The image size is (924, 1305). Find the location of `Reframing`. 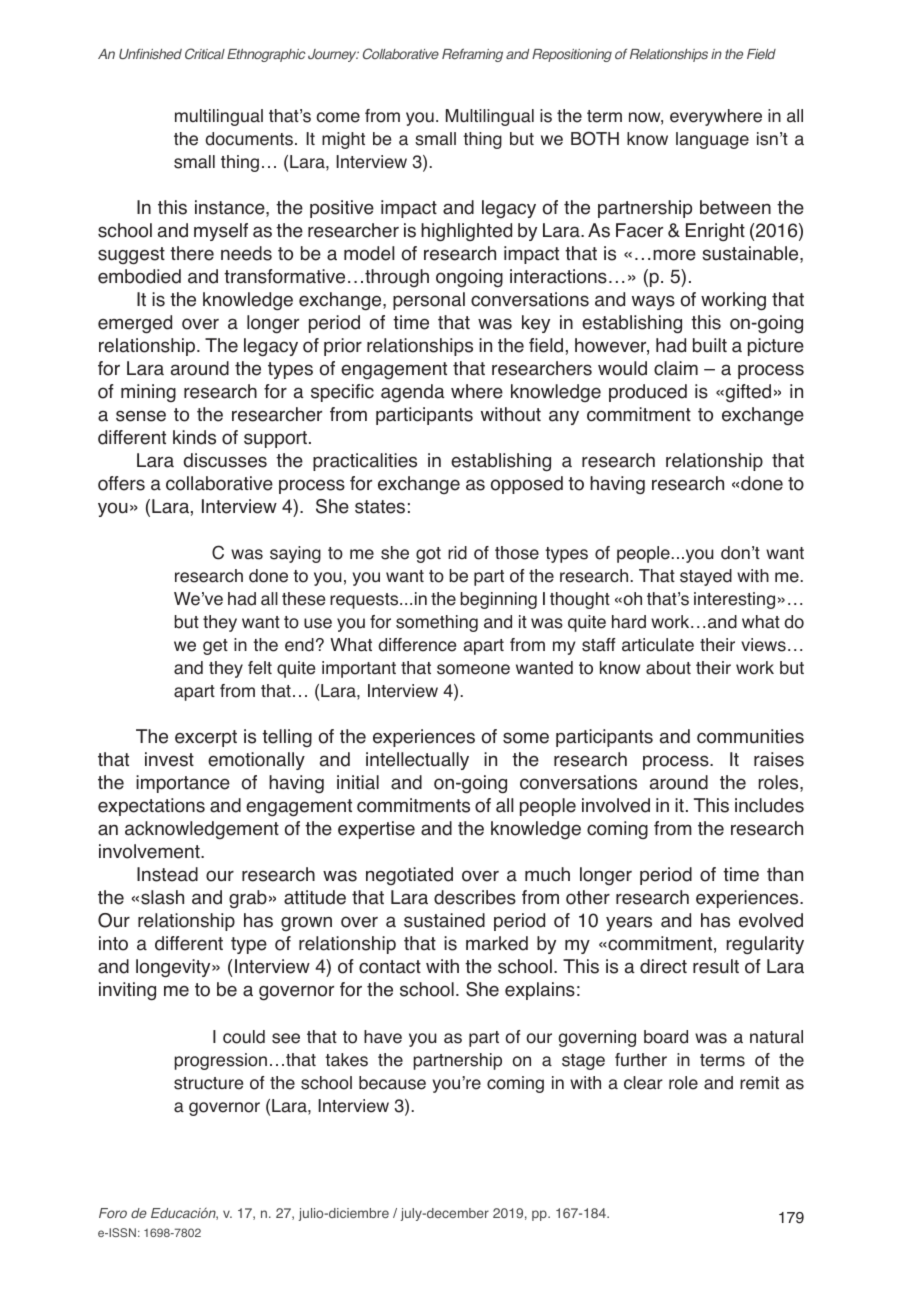

Reframing is located at coordinates (472, 55).
